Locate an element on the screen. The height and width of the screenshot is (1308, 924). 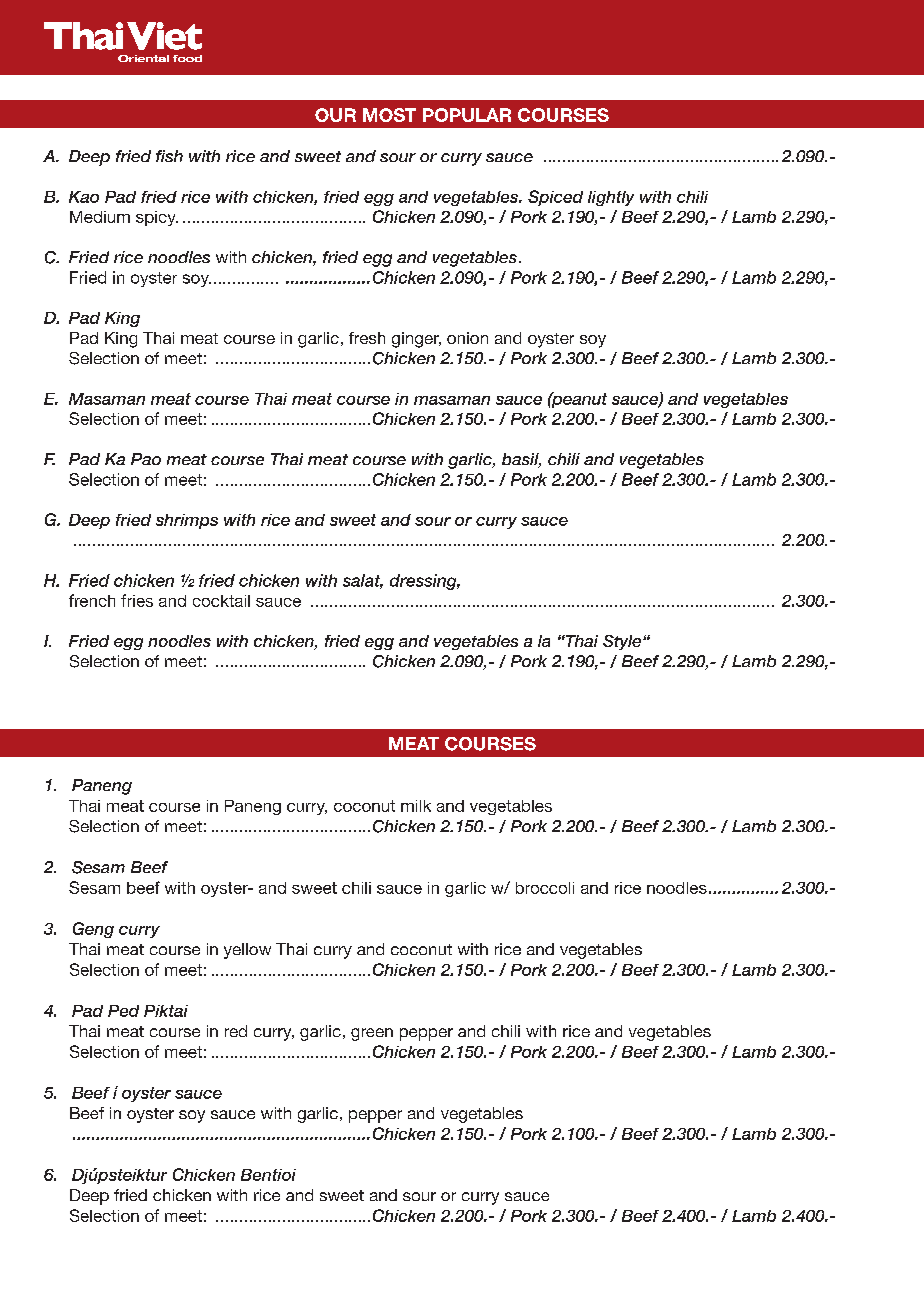
milk is located at coordinates (416, 806).
